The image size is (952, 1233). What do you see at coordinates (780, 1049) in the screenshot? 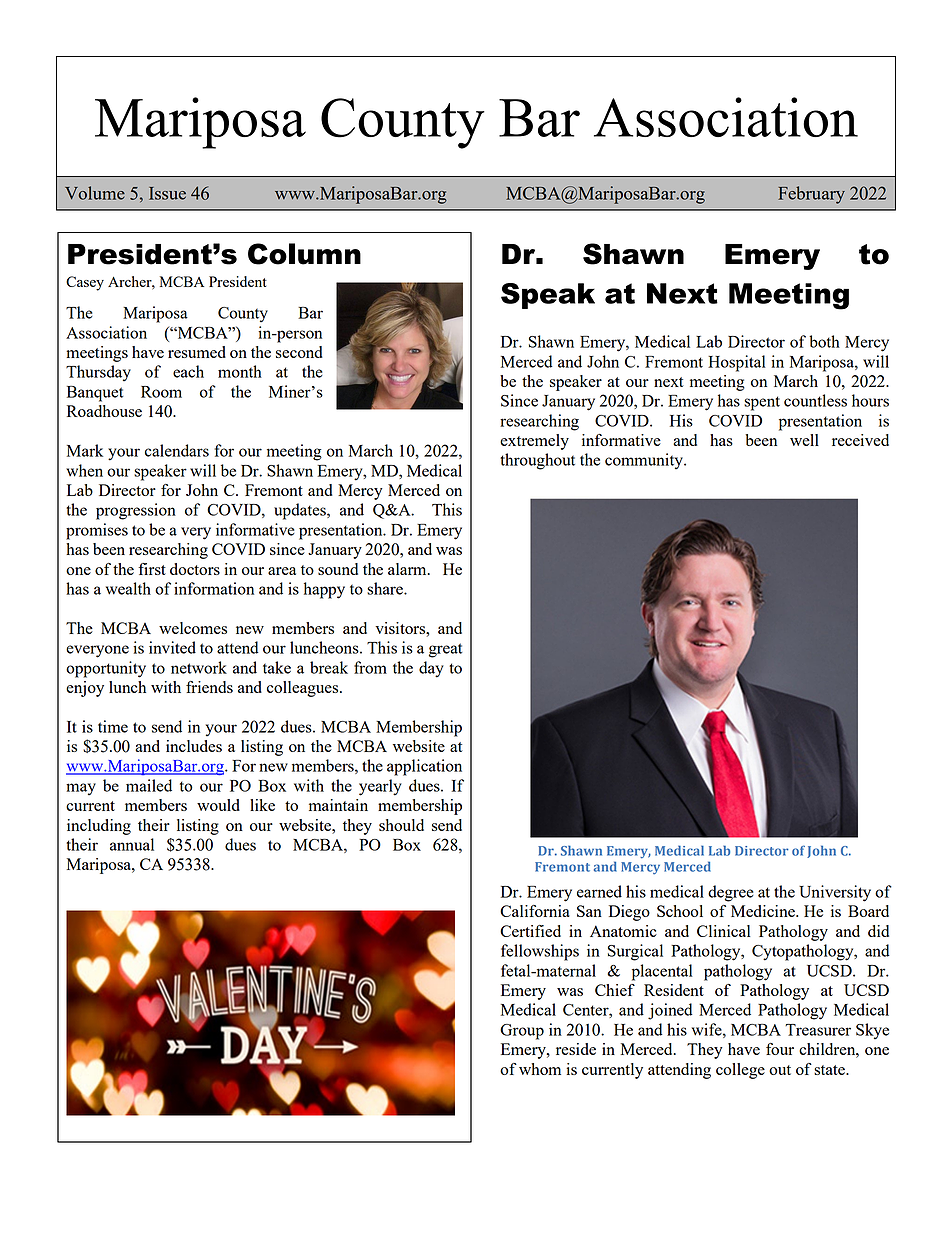
I see `four` at bounding box center [780, 1049].
